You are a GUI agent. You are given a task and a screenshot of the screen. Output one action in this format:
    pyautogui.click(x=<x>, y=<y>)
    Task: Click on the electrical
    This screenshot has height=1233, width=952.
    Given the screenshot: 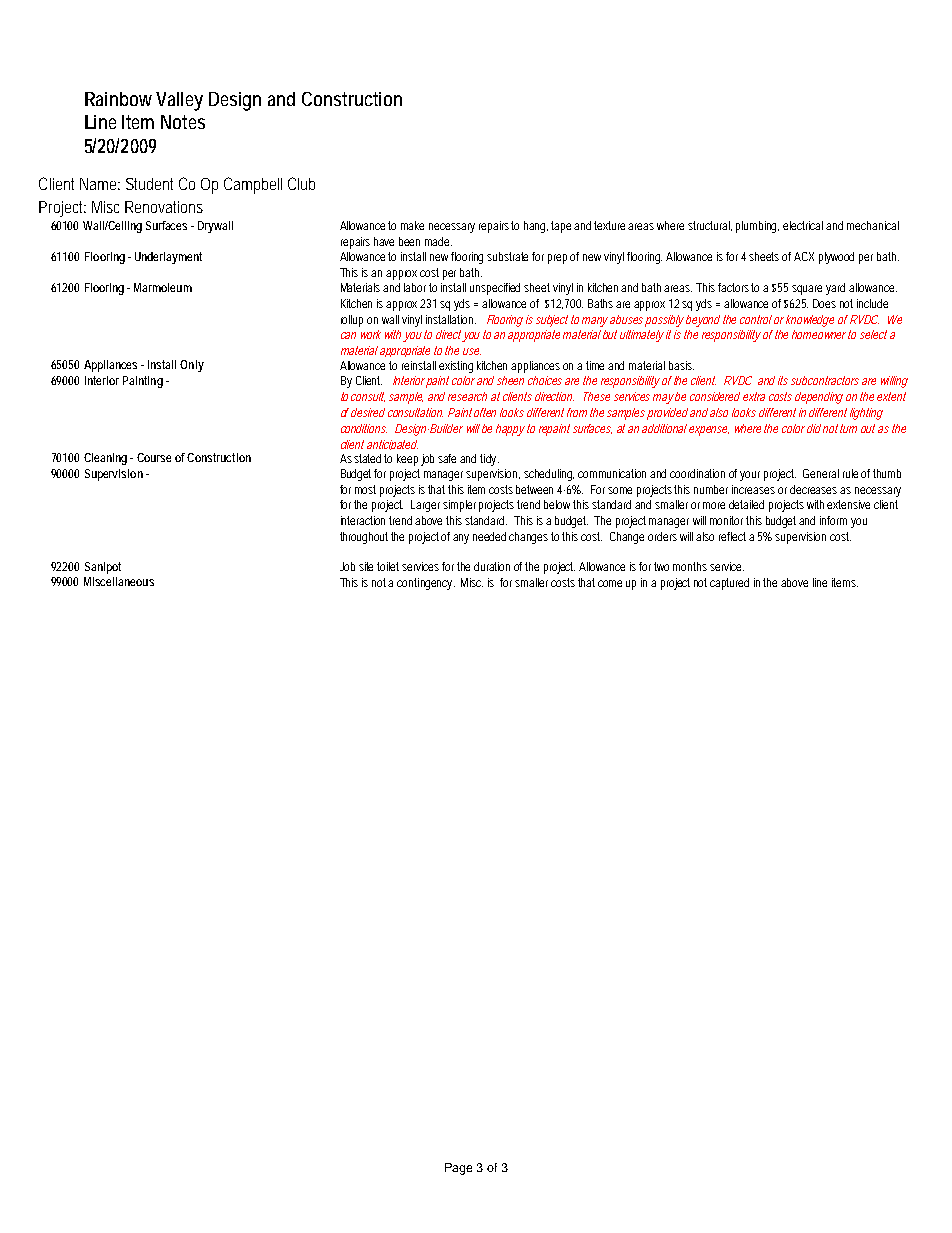 What is the action you would take?
    pyautogui.click(x=803, y=225)
